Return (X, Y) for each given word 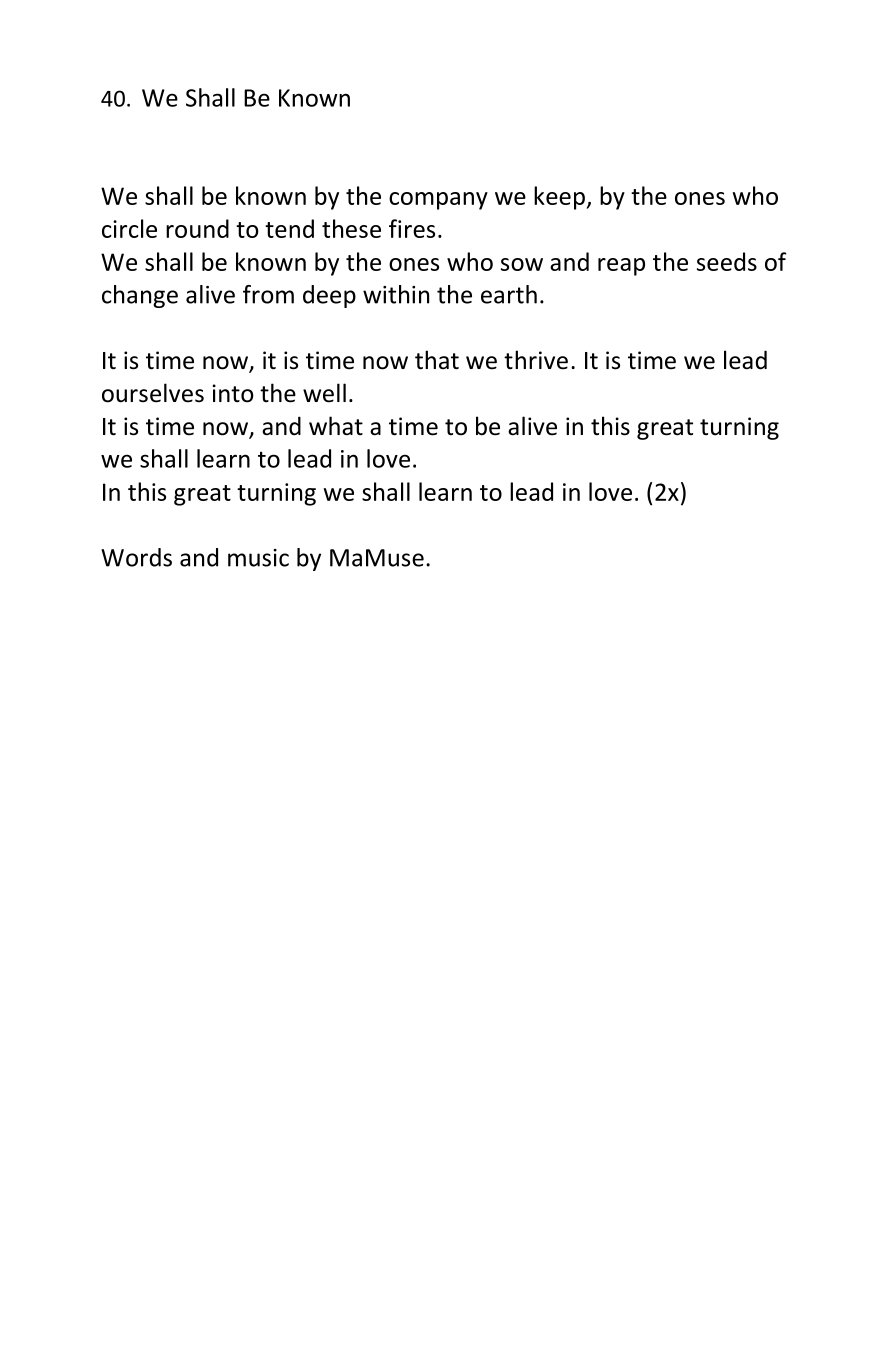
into (233, 393)
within (396, 294)
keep (560, 198)
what (336, 426)
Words (136, 557)
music (258, 558)
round (197, 228)
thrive (536, 360)
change (140, 296)
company (438, 201)
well (324, 393)
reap (621, 267)
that (437, 360)
